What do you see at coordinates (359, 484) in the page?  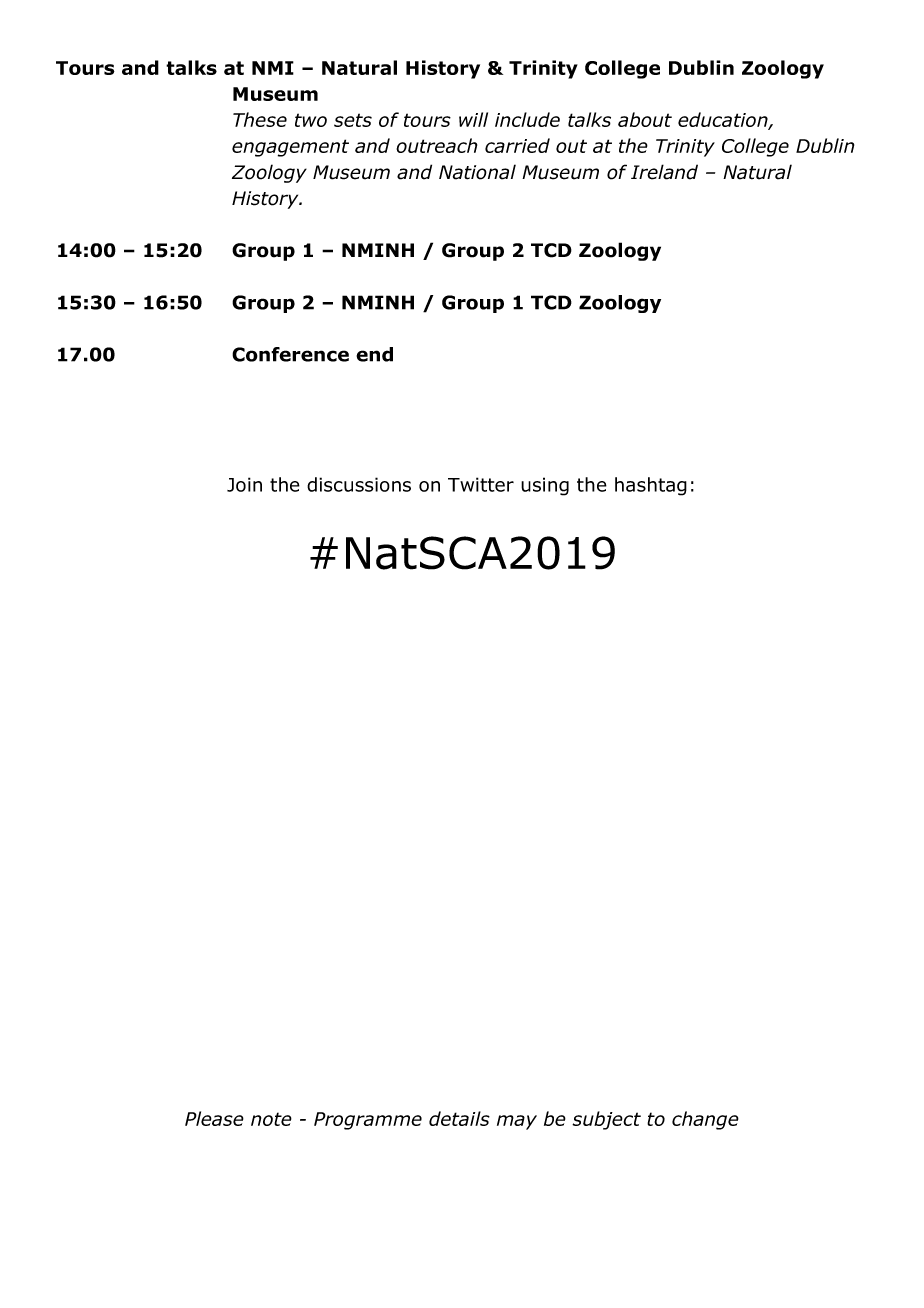 I see `discussions` at bounding box center [359, 484].
